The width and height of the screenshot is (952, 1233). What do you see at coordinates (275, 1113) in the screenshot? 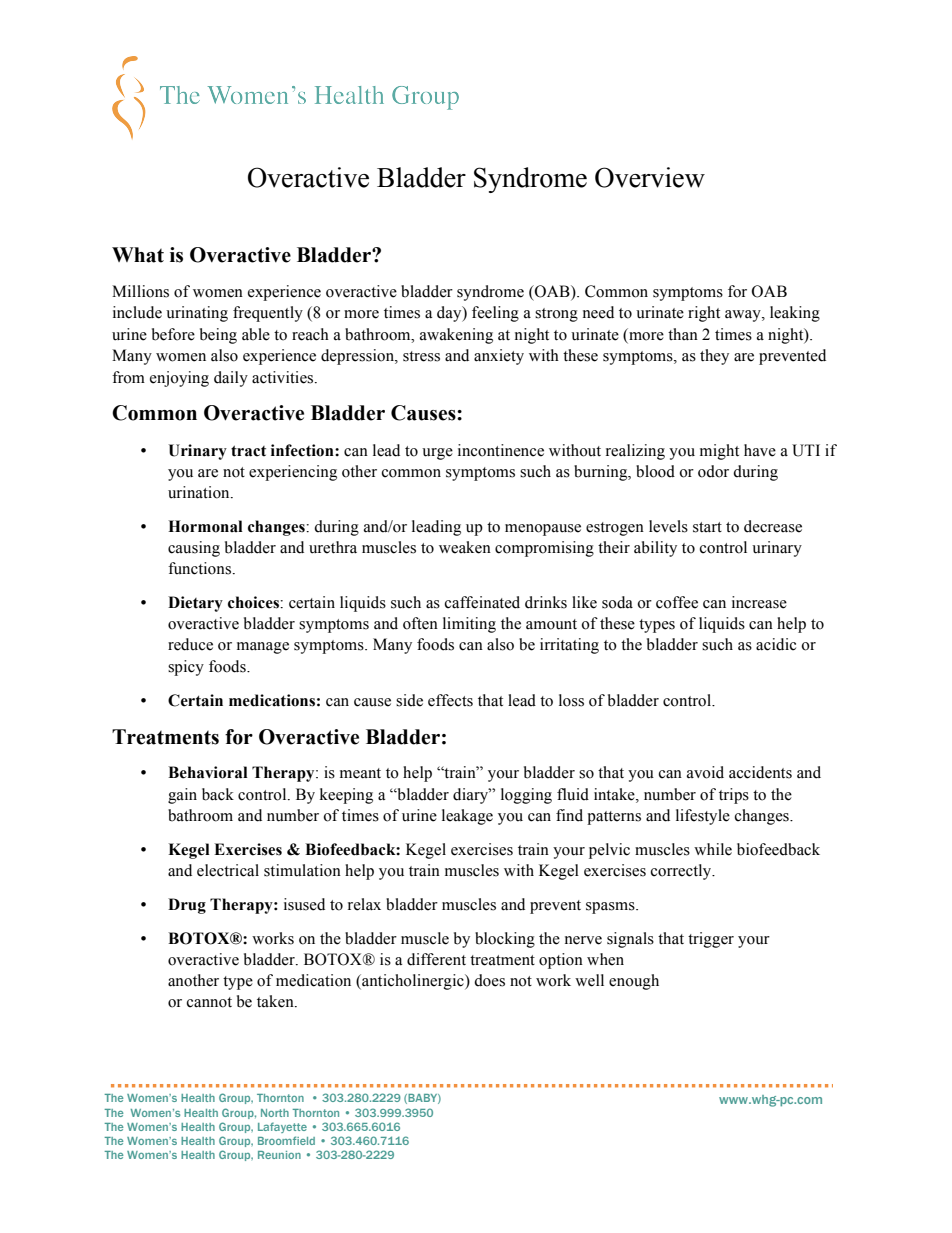
I see `North` at bounding box center [275, 1113].
